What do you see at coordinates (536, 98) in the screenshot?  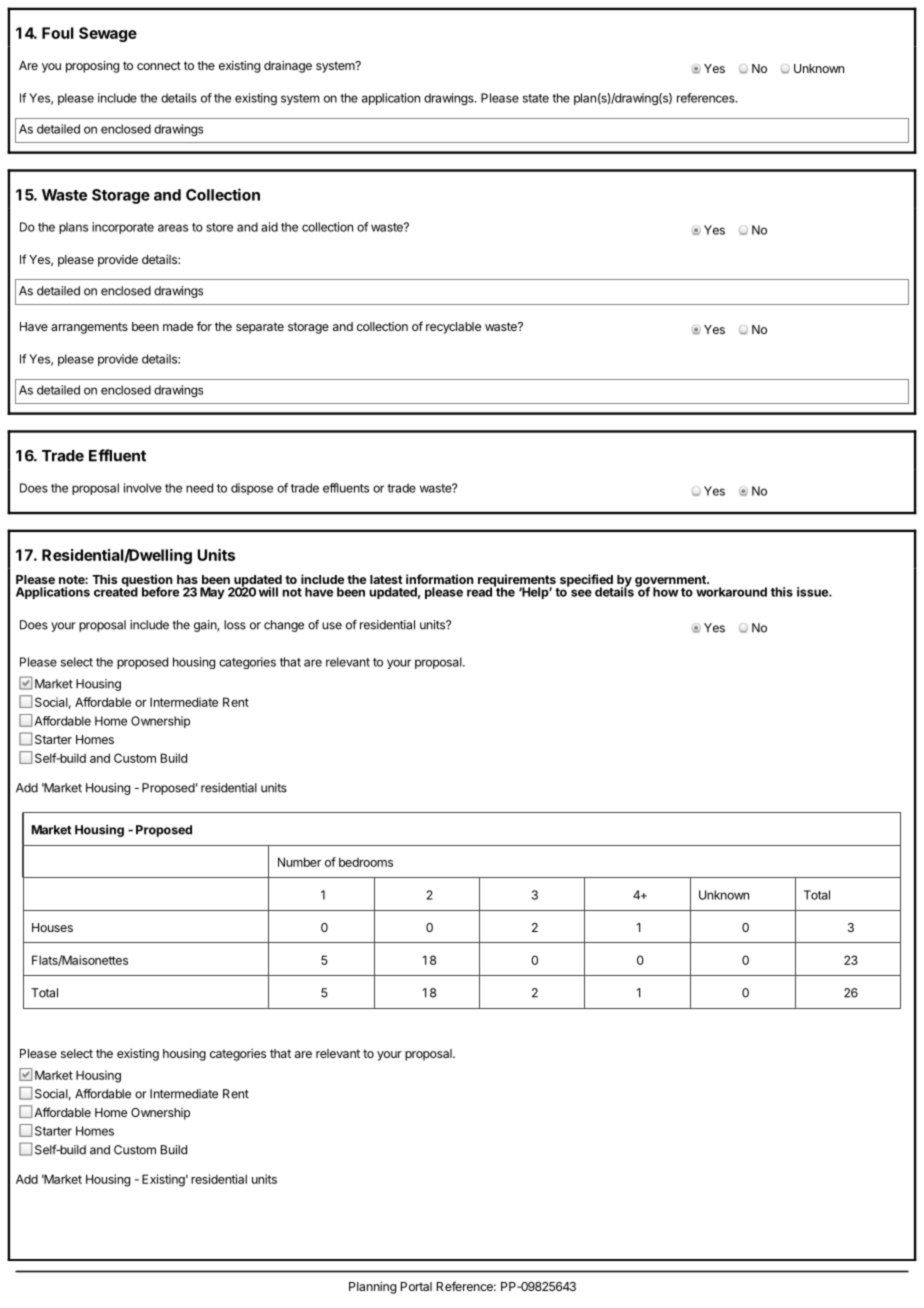 I see `state` at bounding box center [536, 98].
